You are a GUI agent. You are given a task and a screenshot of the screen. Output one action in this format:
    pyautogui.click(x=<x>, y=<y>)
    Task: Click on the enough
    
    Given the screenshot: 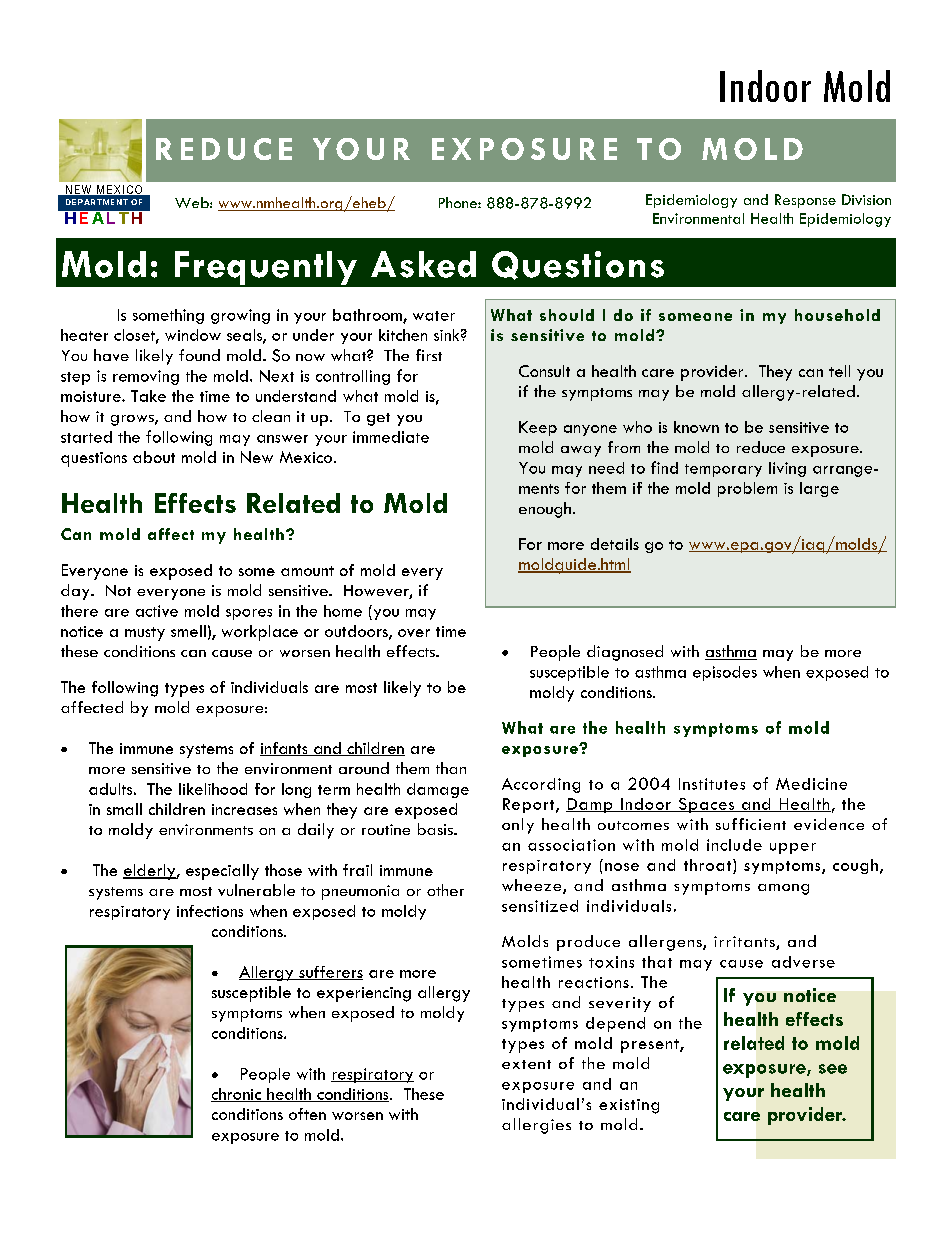 What is the action you would take?
    pyautogui.click(x=545, y=510)
